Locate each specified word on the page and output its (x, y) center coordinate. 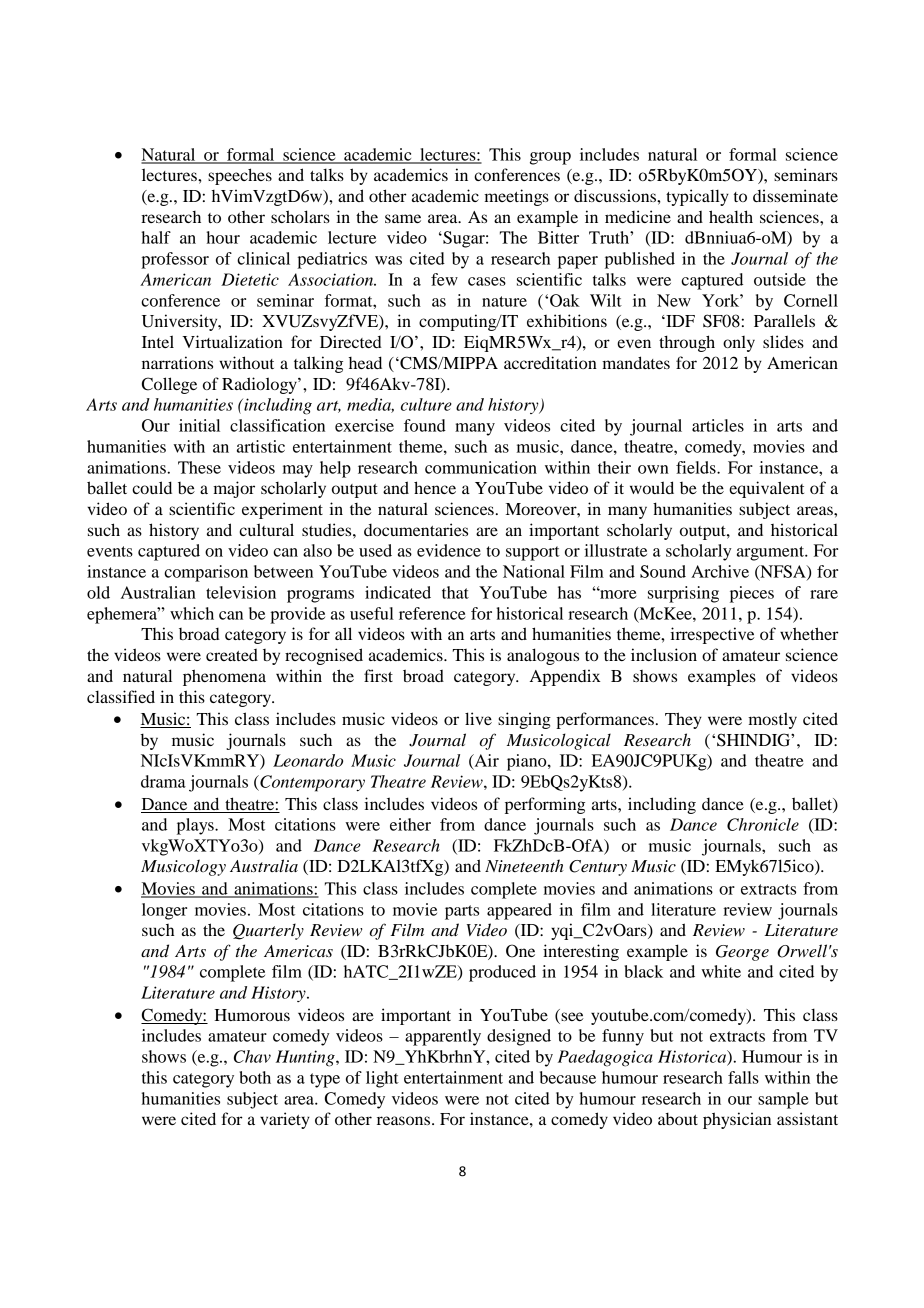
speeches (240, 176)
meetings (516, 197)
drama (163, 781)
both (255, 1077)
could (152, 487)
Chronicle (763, 824)
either (410, 824)
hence (435, 487)
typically (697, 197)
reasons (405, 1120)
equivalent (766, 489)
